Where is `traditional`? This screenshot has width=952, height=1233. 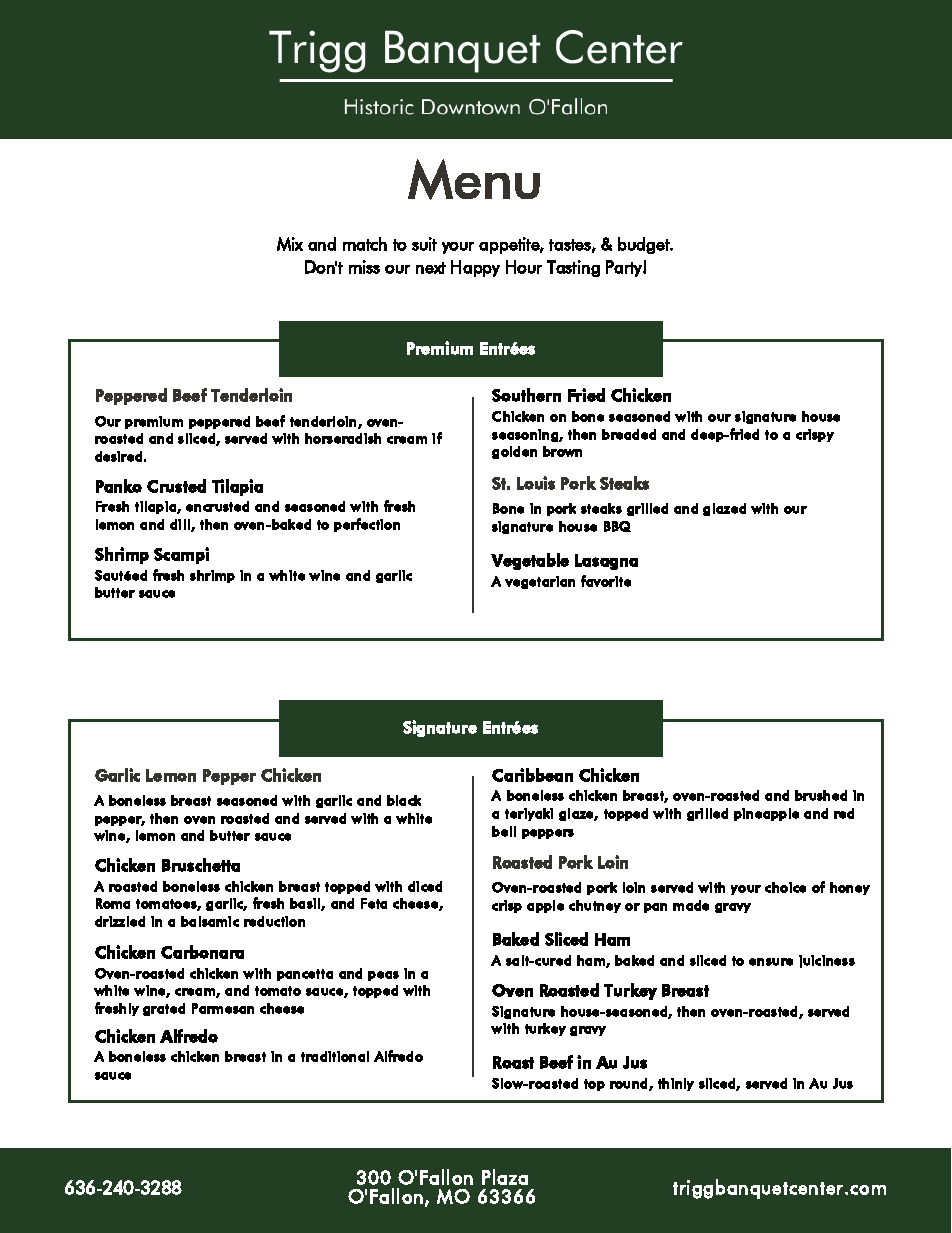 traditional is located at coordinates (335, 1056).
